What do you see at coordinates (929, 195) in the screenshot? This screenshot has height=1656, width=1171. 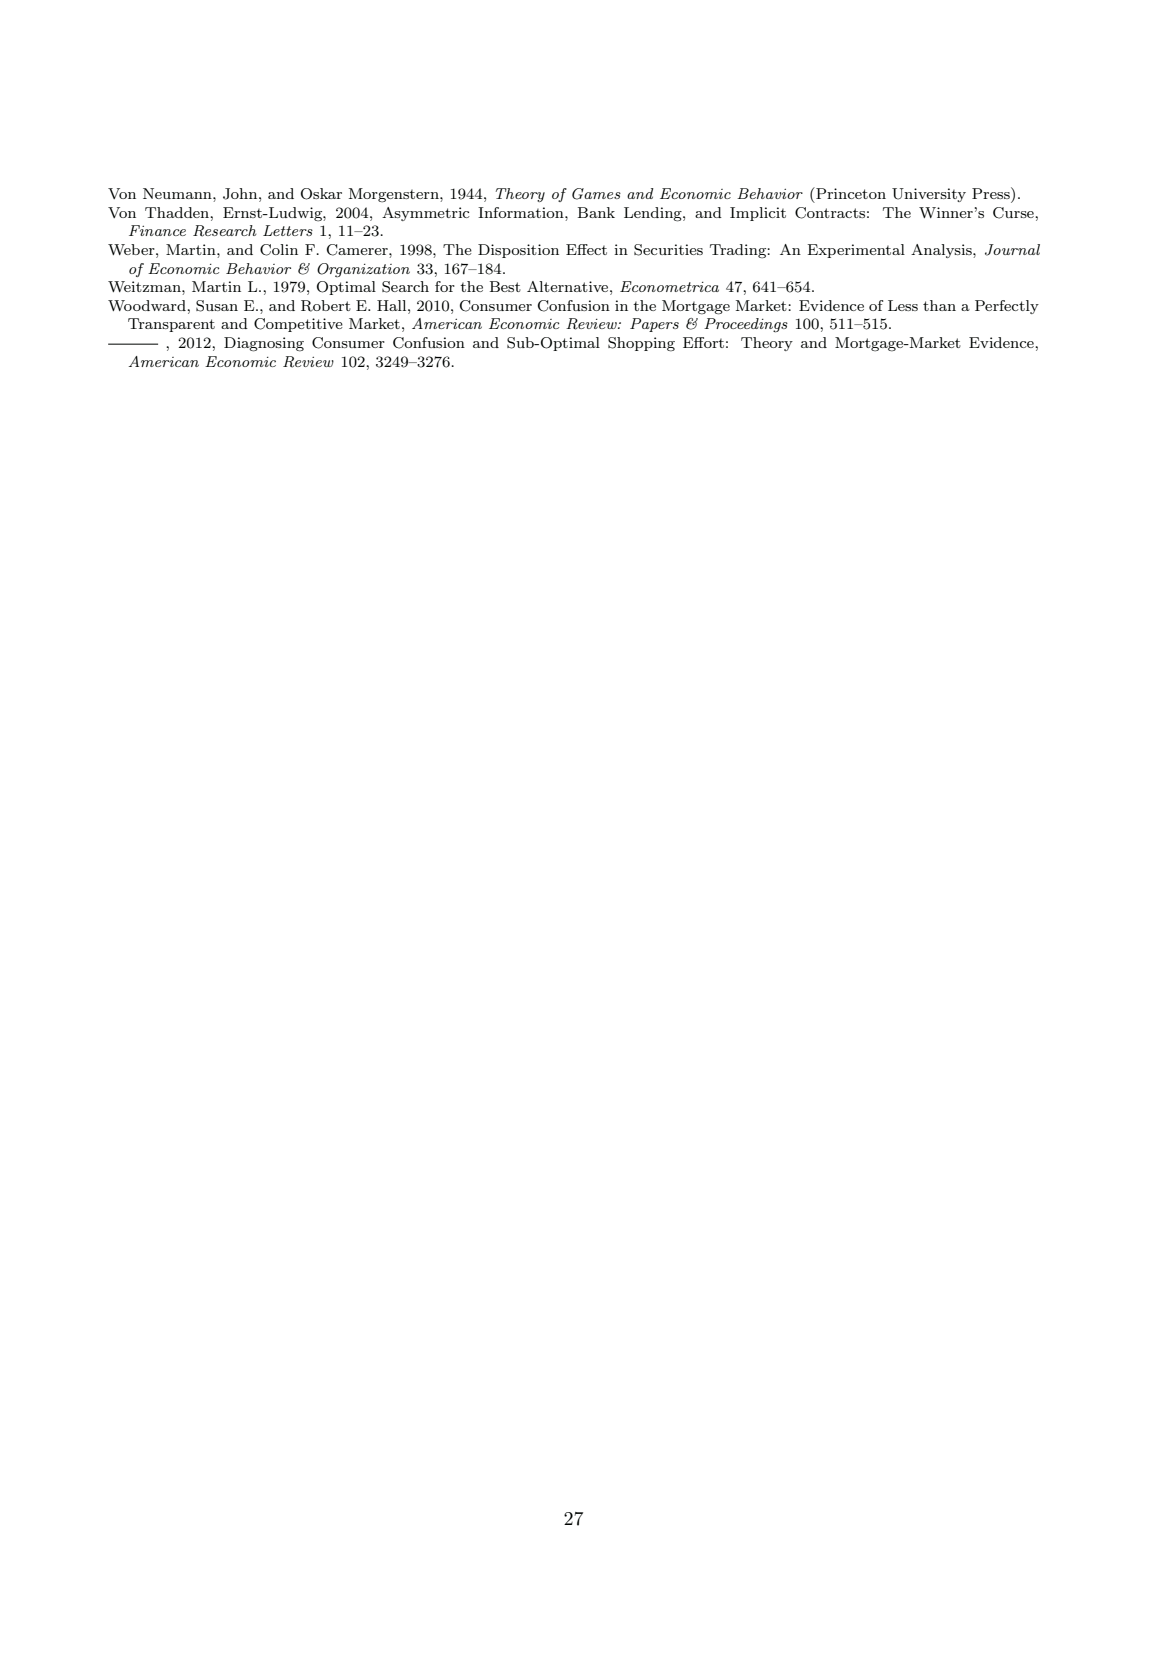 I see `University` at bounding box center [929, 195].
